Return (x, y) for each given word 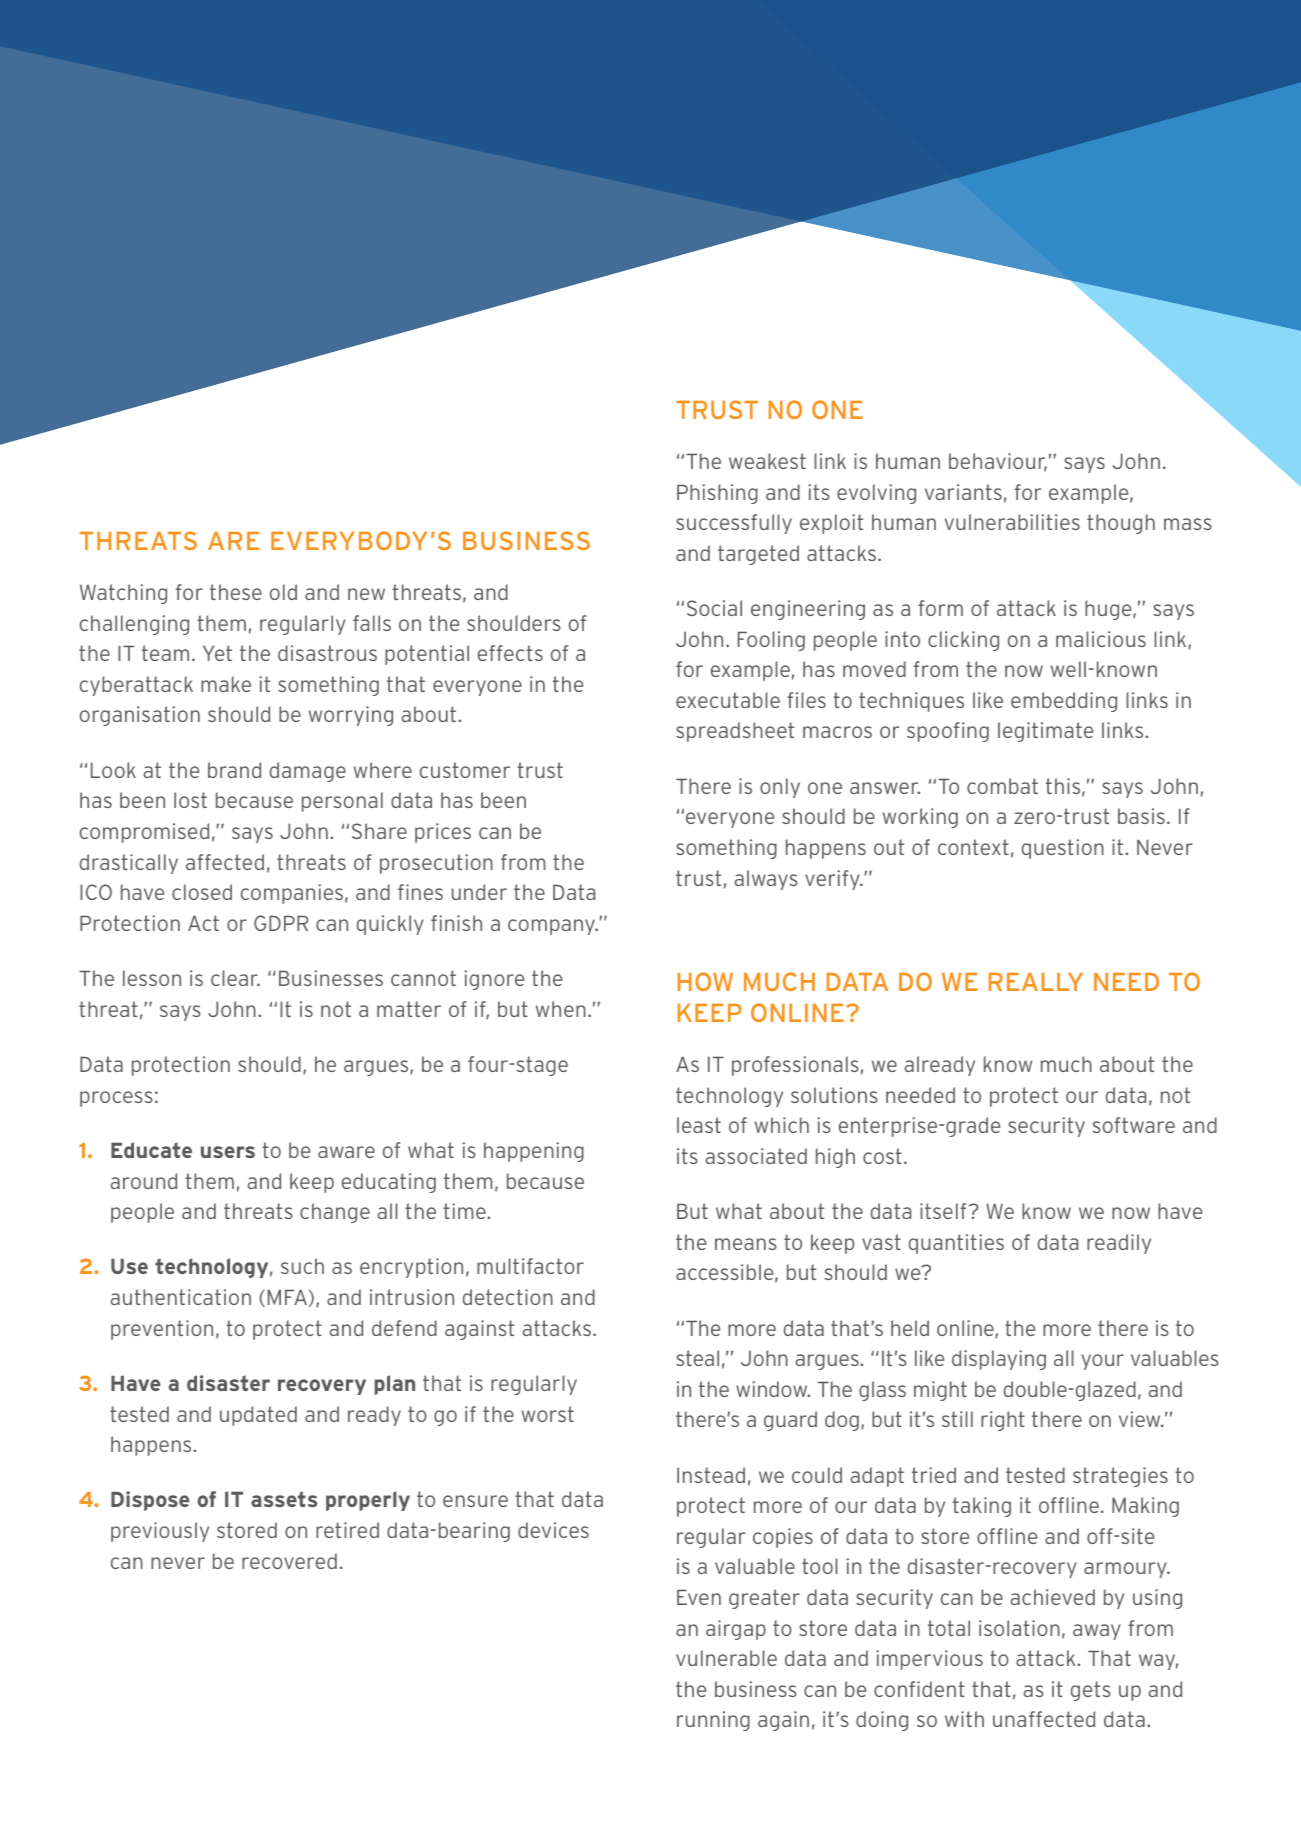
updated (258, 1416)
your (1103, 1362)
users (228, 1152)
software (1134, 1125)
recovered (289, 1561)
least (699, 1125)
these (236, 592)
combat (1002, 786)
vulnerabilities (1012, 522)
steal (697, 1358)
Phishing (717, 494)
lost (190, 800)
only (780, 788)
